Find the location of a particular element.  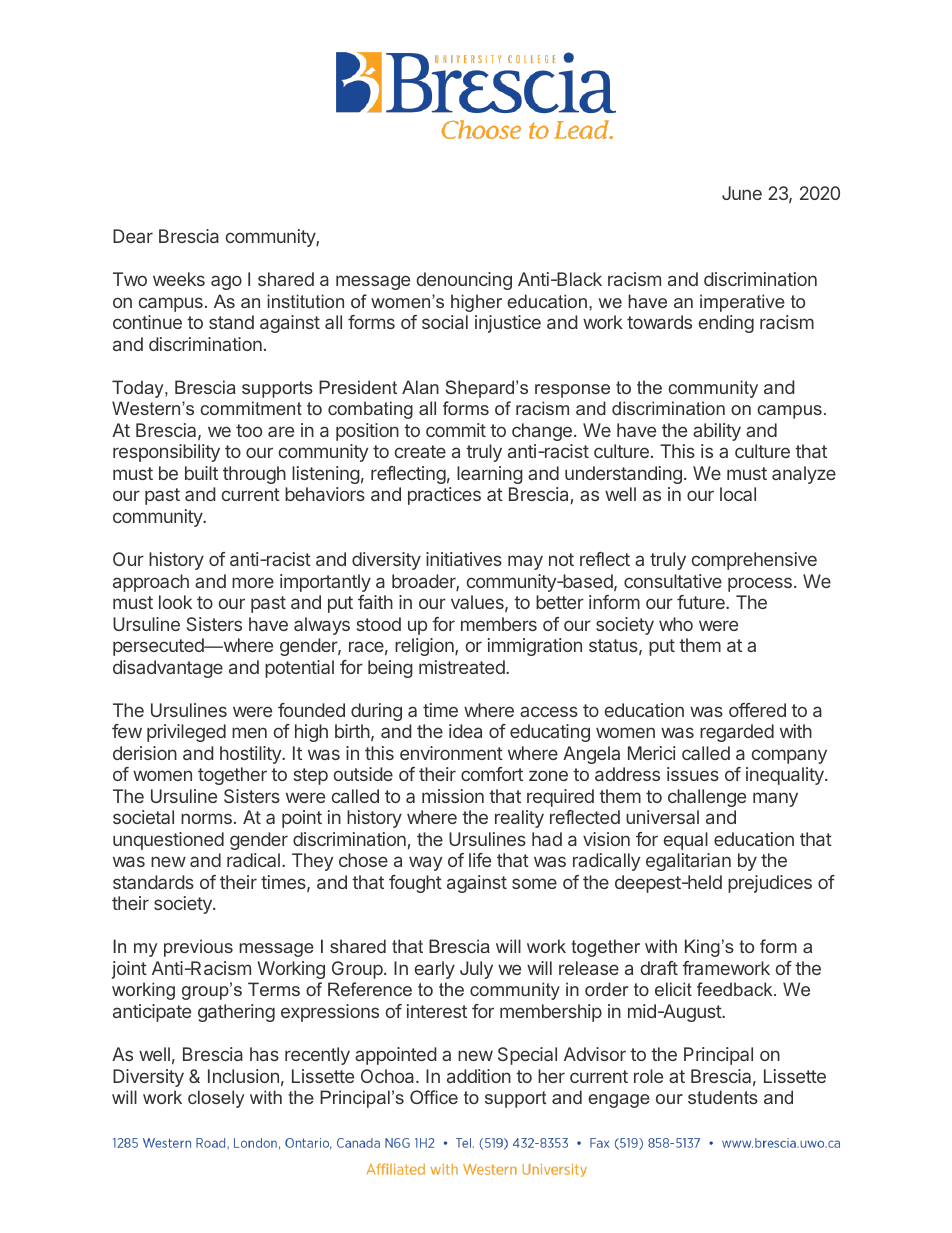

mistreated is located at coordinates (463, 667).
